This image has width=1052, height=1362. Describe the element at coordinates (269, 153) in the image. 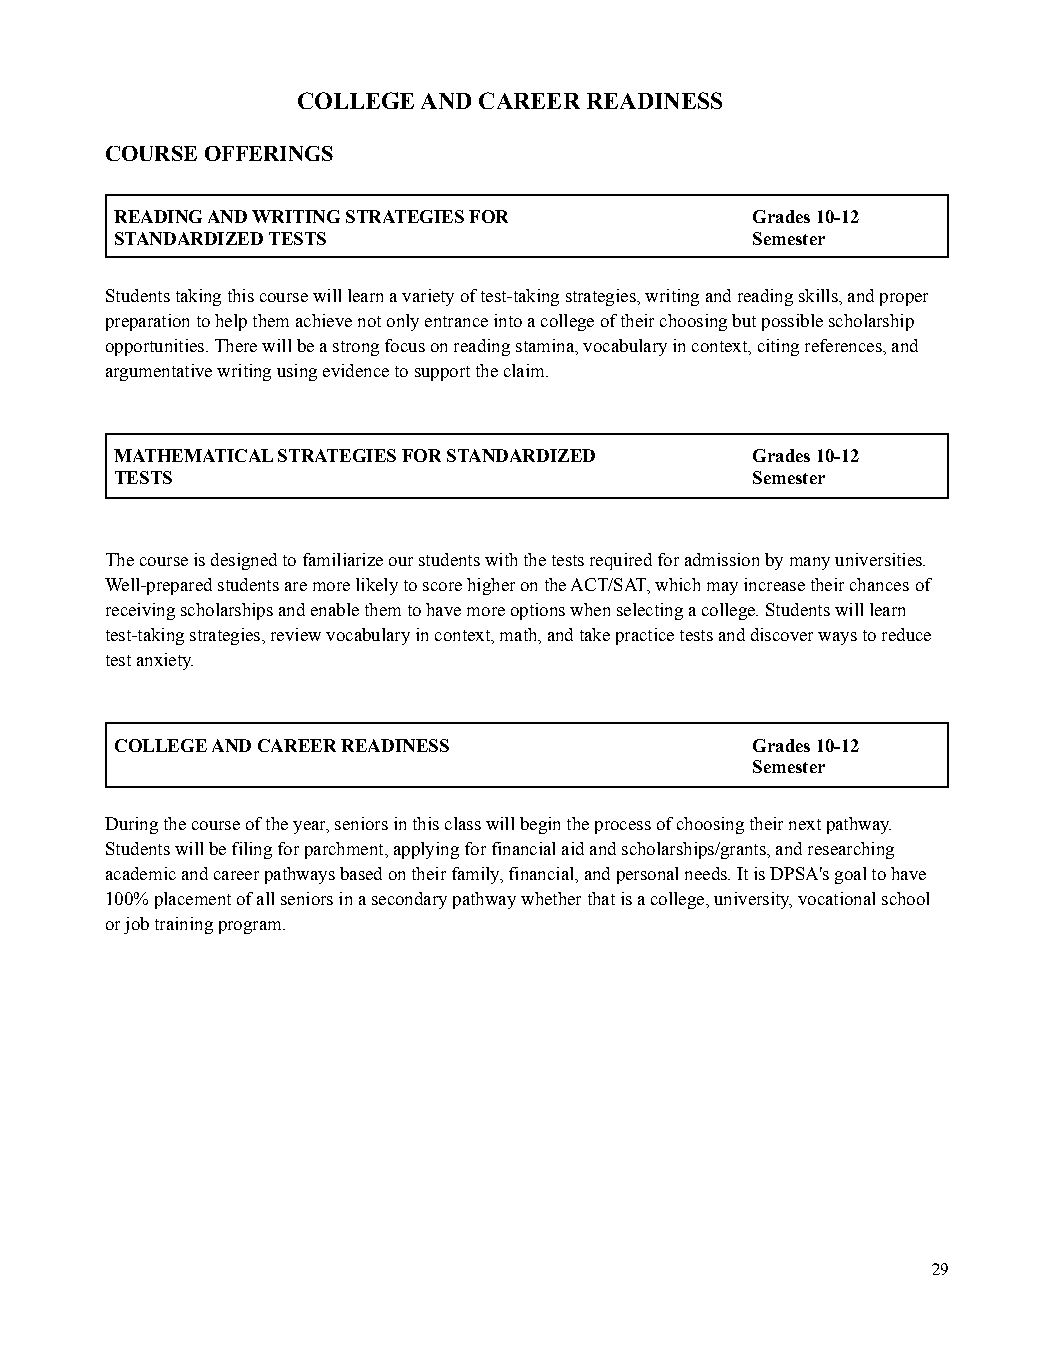

I see `OFFERINGS` at that location.
